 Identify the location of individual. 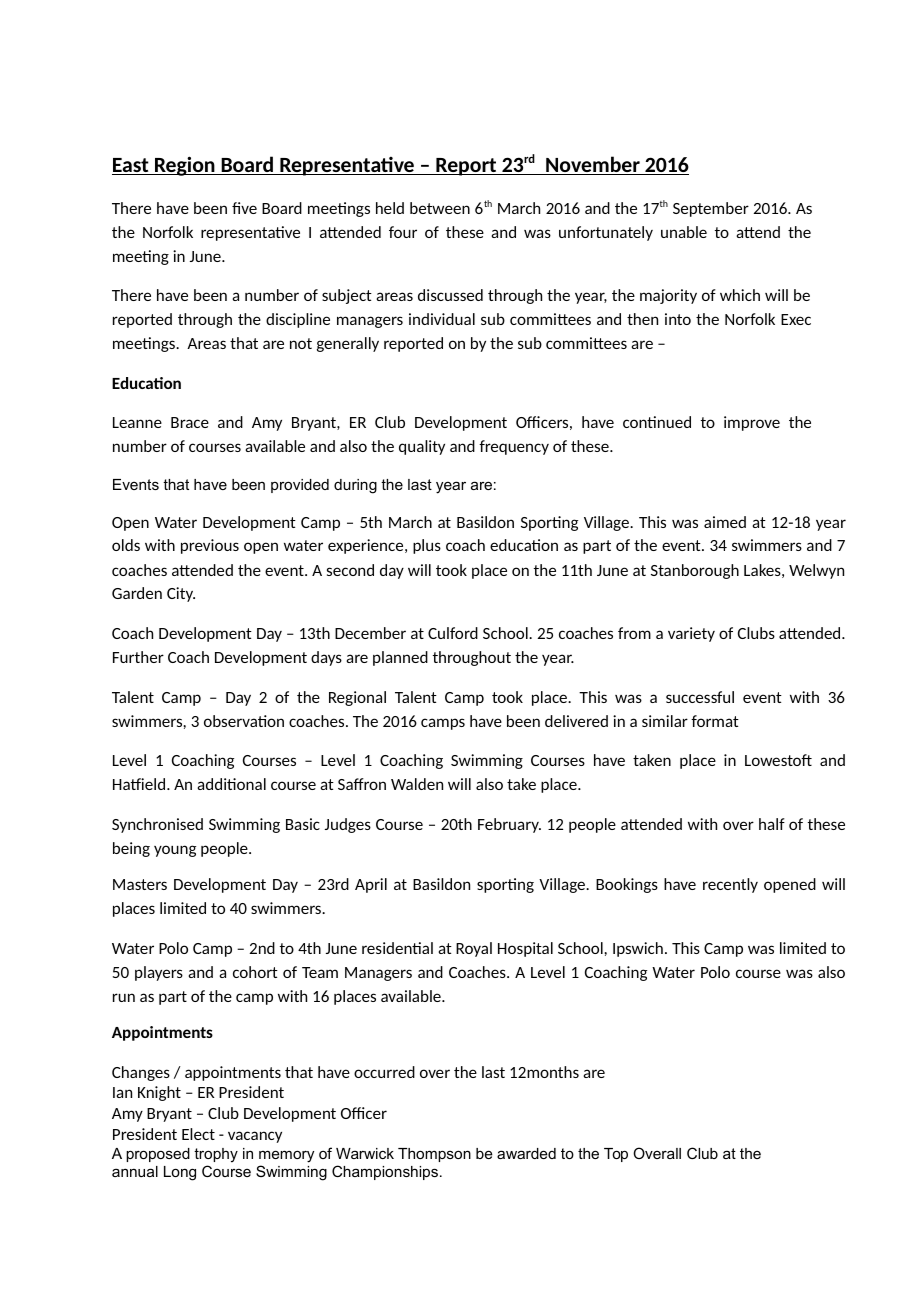
(442, 319).
